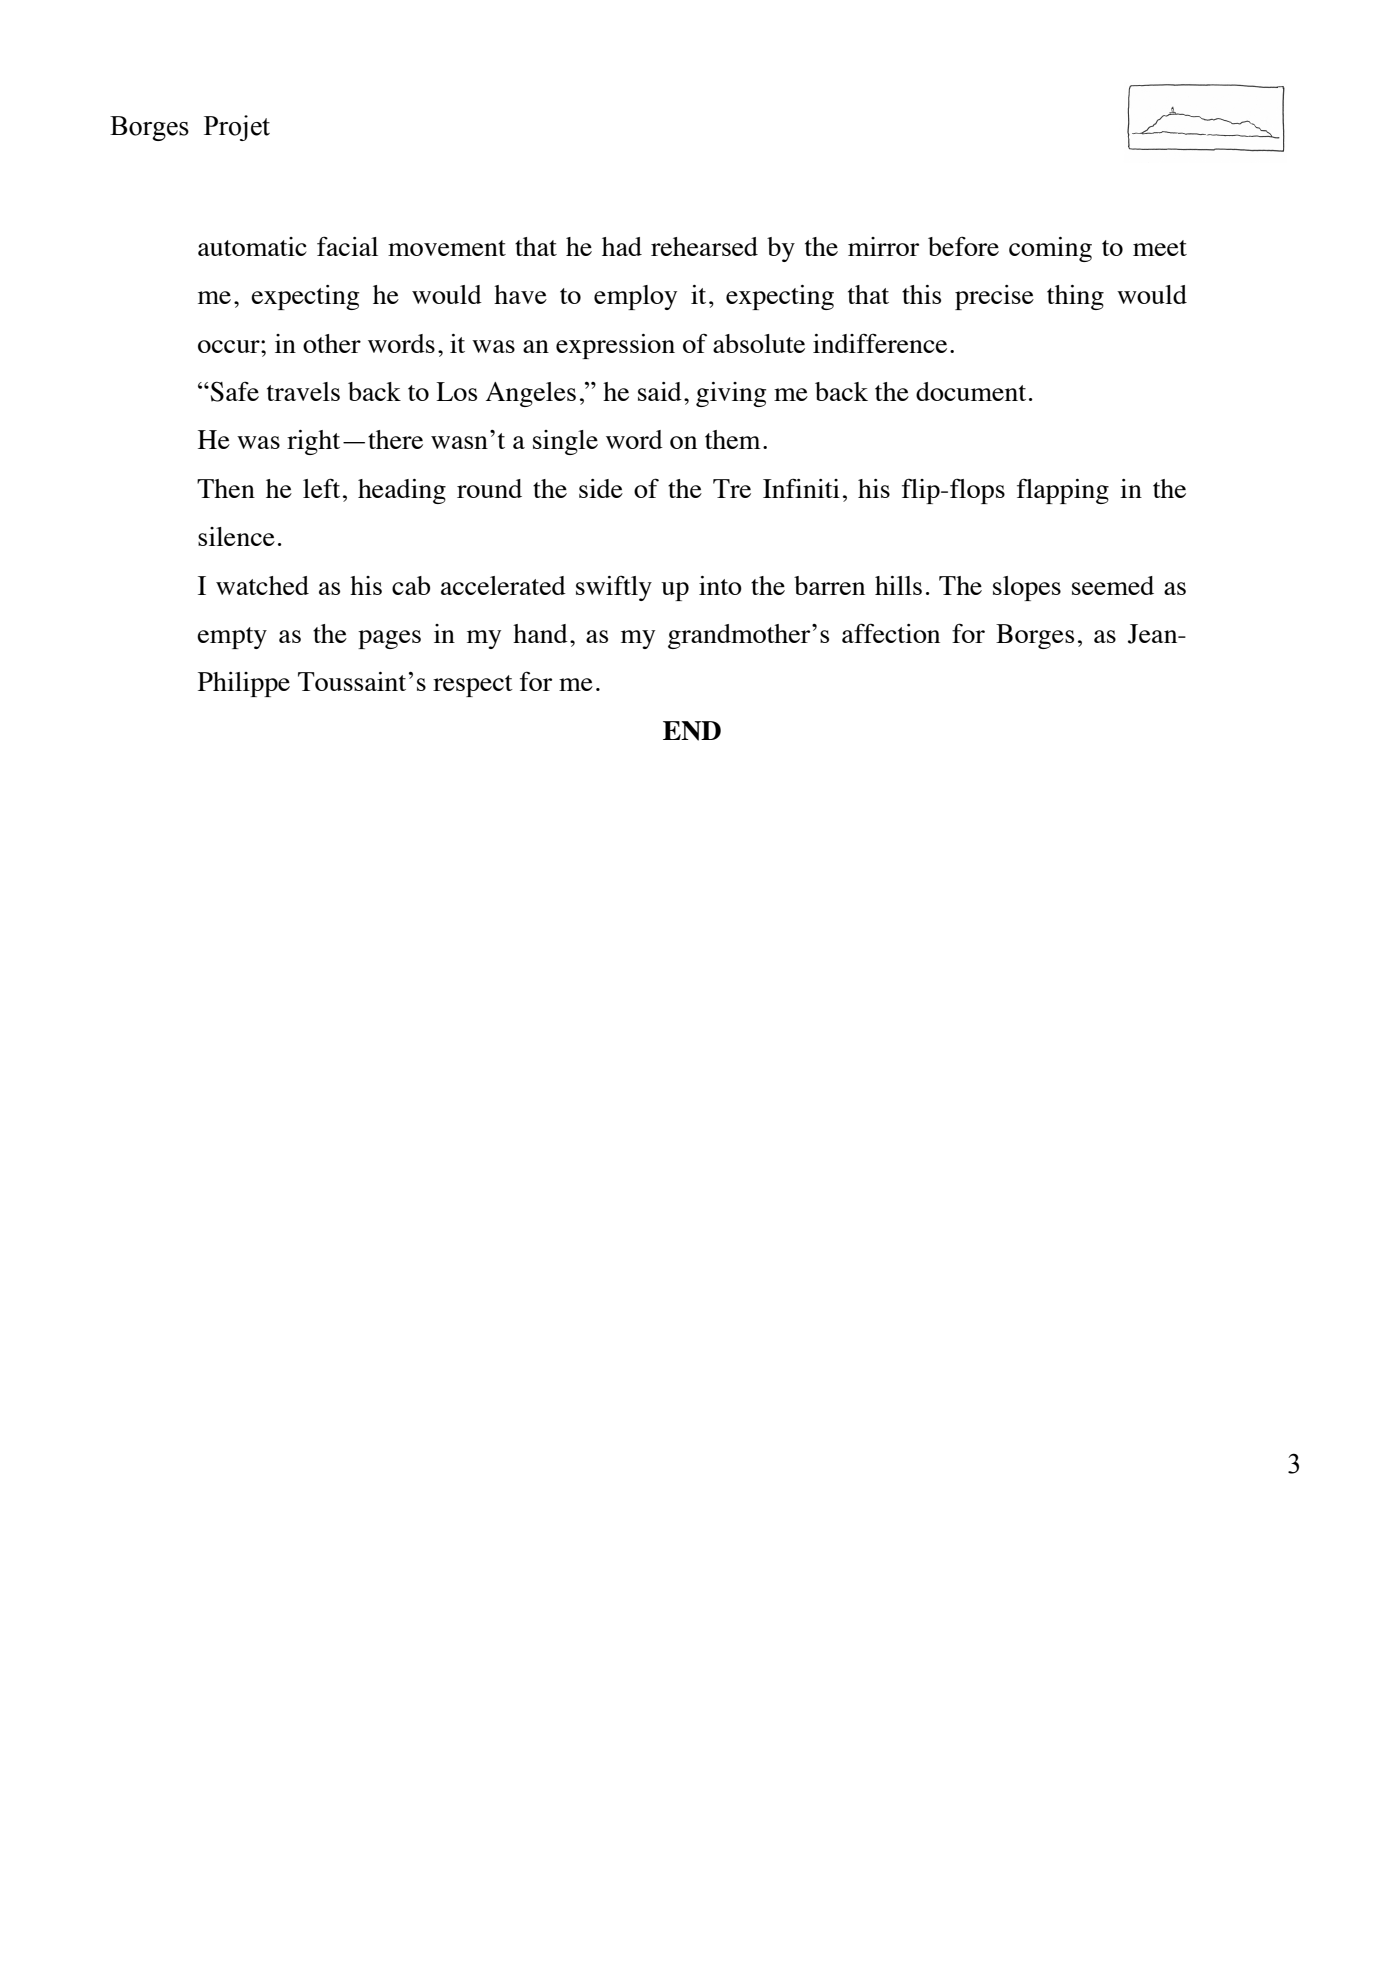 The image size is (1386, 1961). Describe the element at coordinates (473, 686) in the screenshot. I see `respect` at that location.
